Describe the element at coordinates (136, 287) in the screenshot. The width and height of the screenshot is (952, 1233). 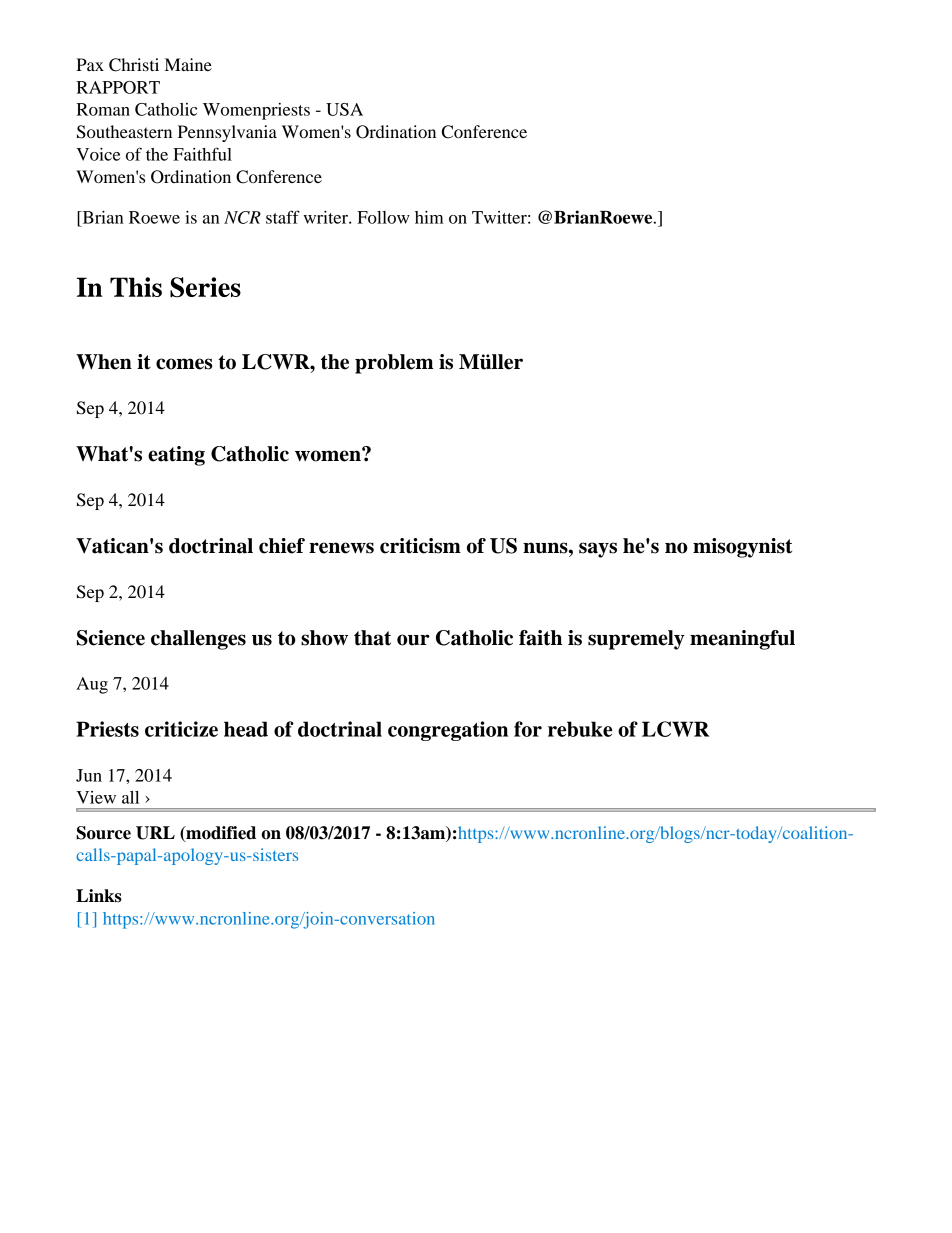
I see `This` at that location.
